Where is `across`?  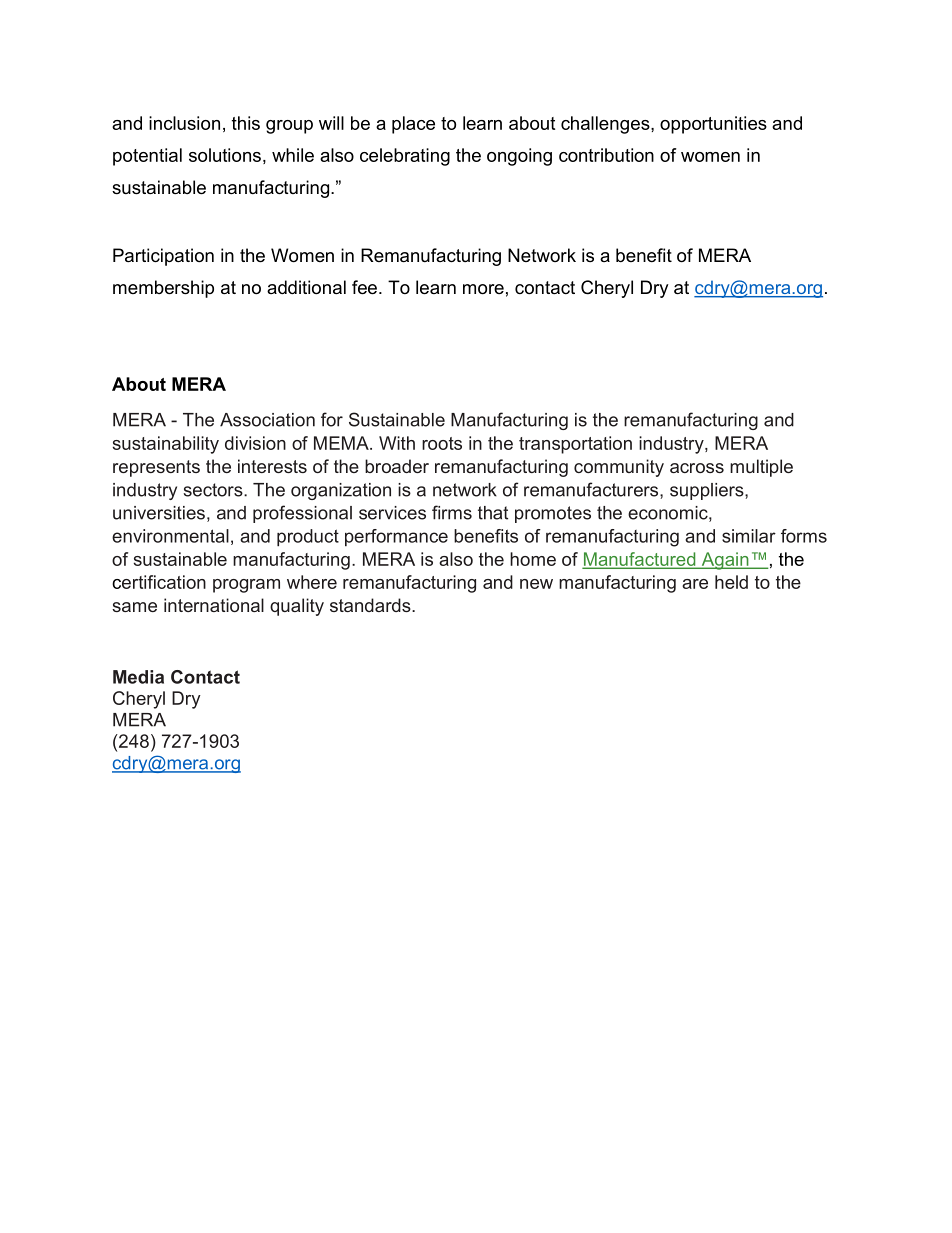
across is located at coordinates (697, 468).
